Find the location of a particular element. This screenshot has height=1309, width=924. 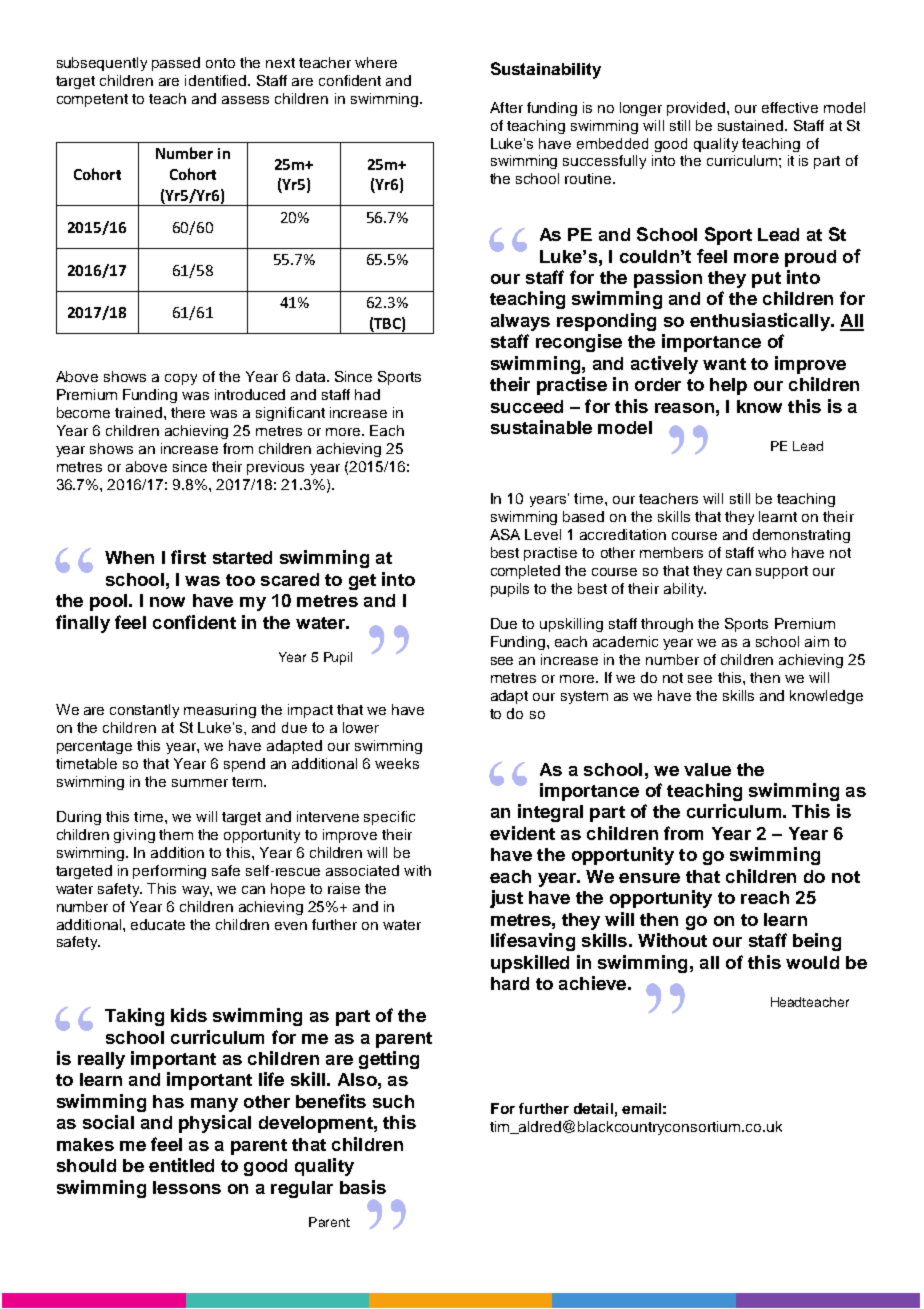

After is located at coordinates (506, 107).
